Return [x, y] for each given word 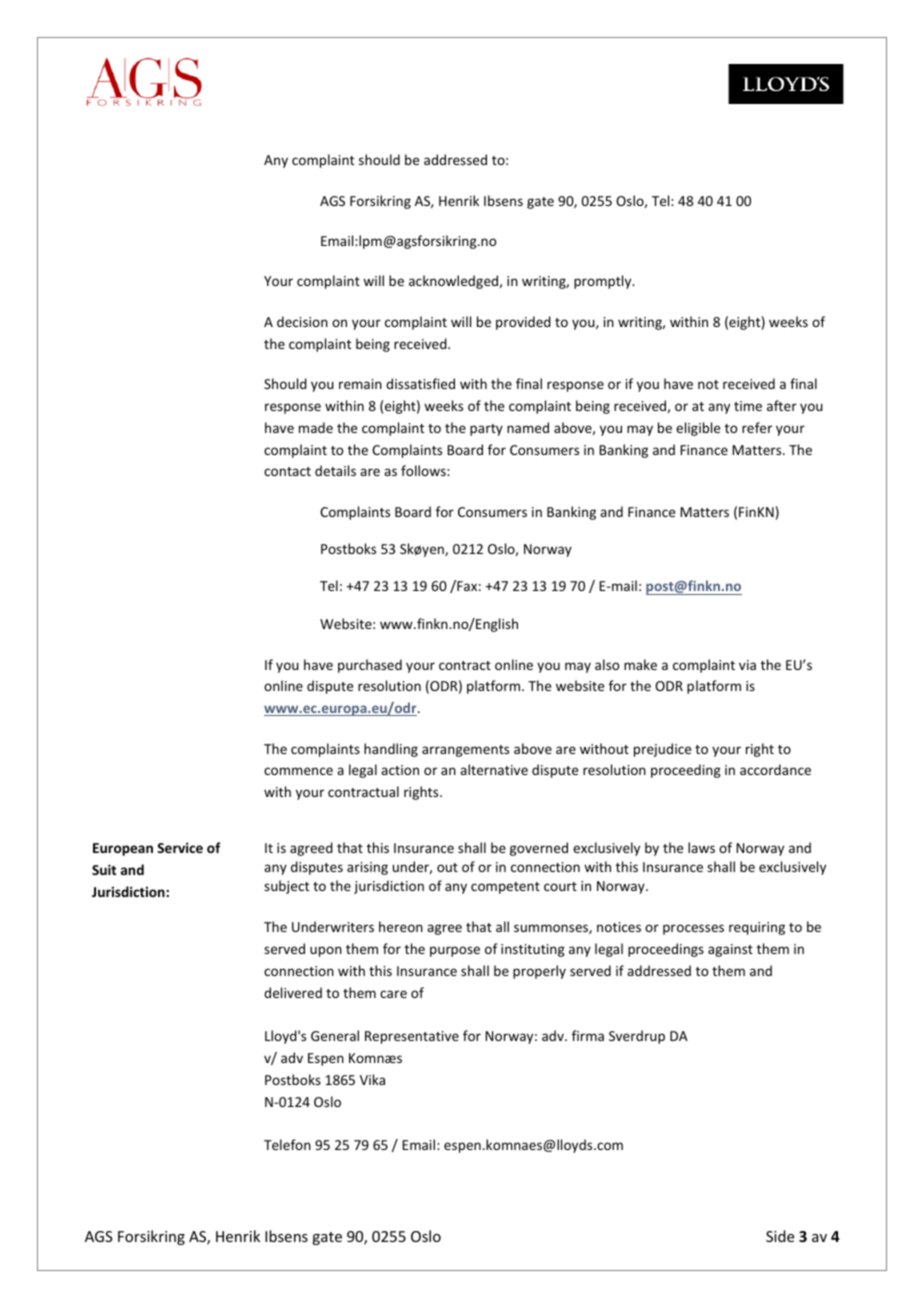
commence [298, 771]
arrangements [465, 751]
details [335, 470]
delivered [293, 992]
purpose [455, 951]
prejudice [662, 750]
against [730, 950]
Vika [372, 1079]
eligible [698, 429]
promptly [604, 282]
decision [302, 321]
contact [287, 471]
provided [523, 323]
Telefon [287, 1144]
